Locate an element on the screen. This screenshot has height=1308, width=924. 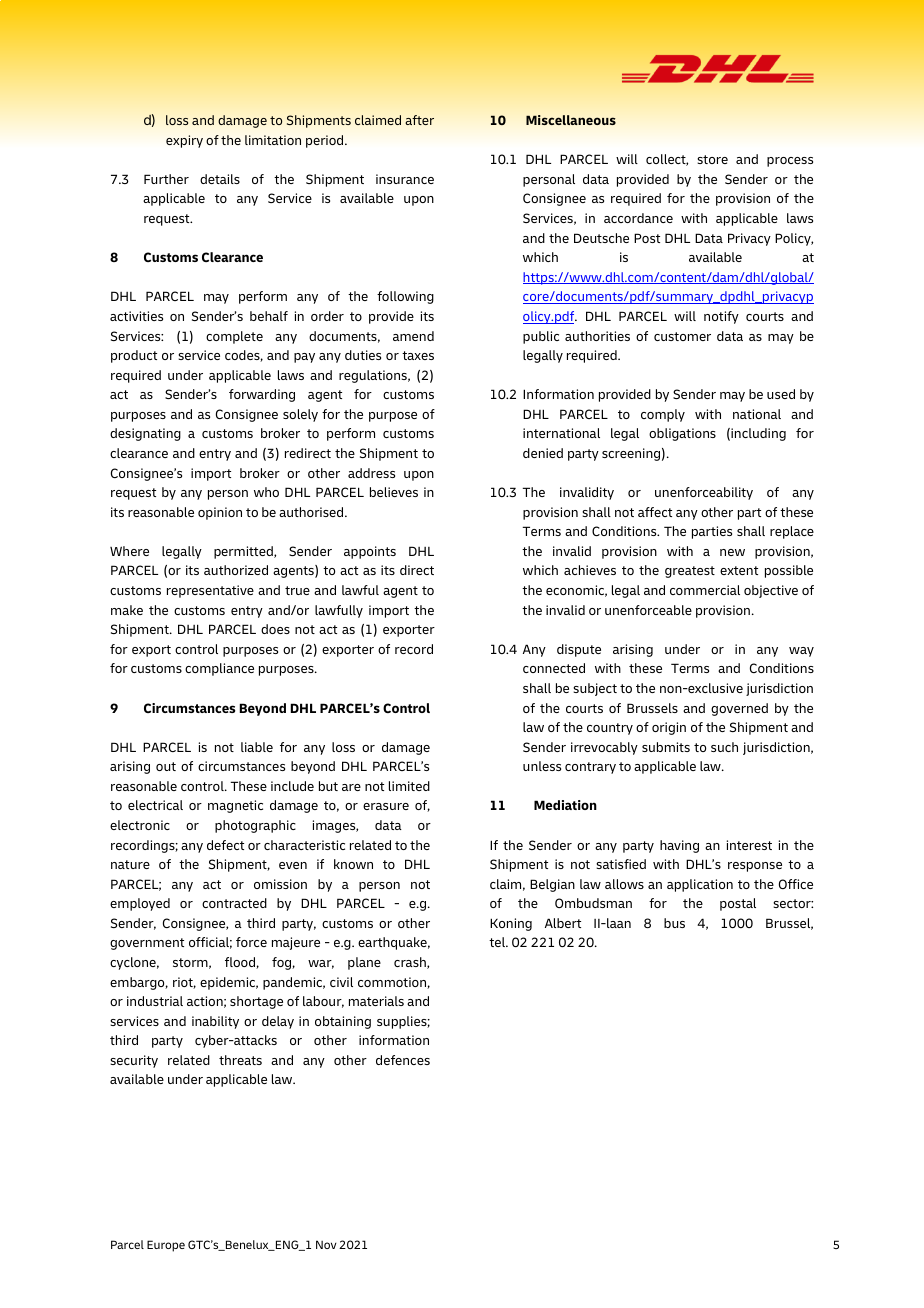
Europe is located at coordinates (166, 1246).
